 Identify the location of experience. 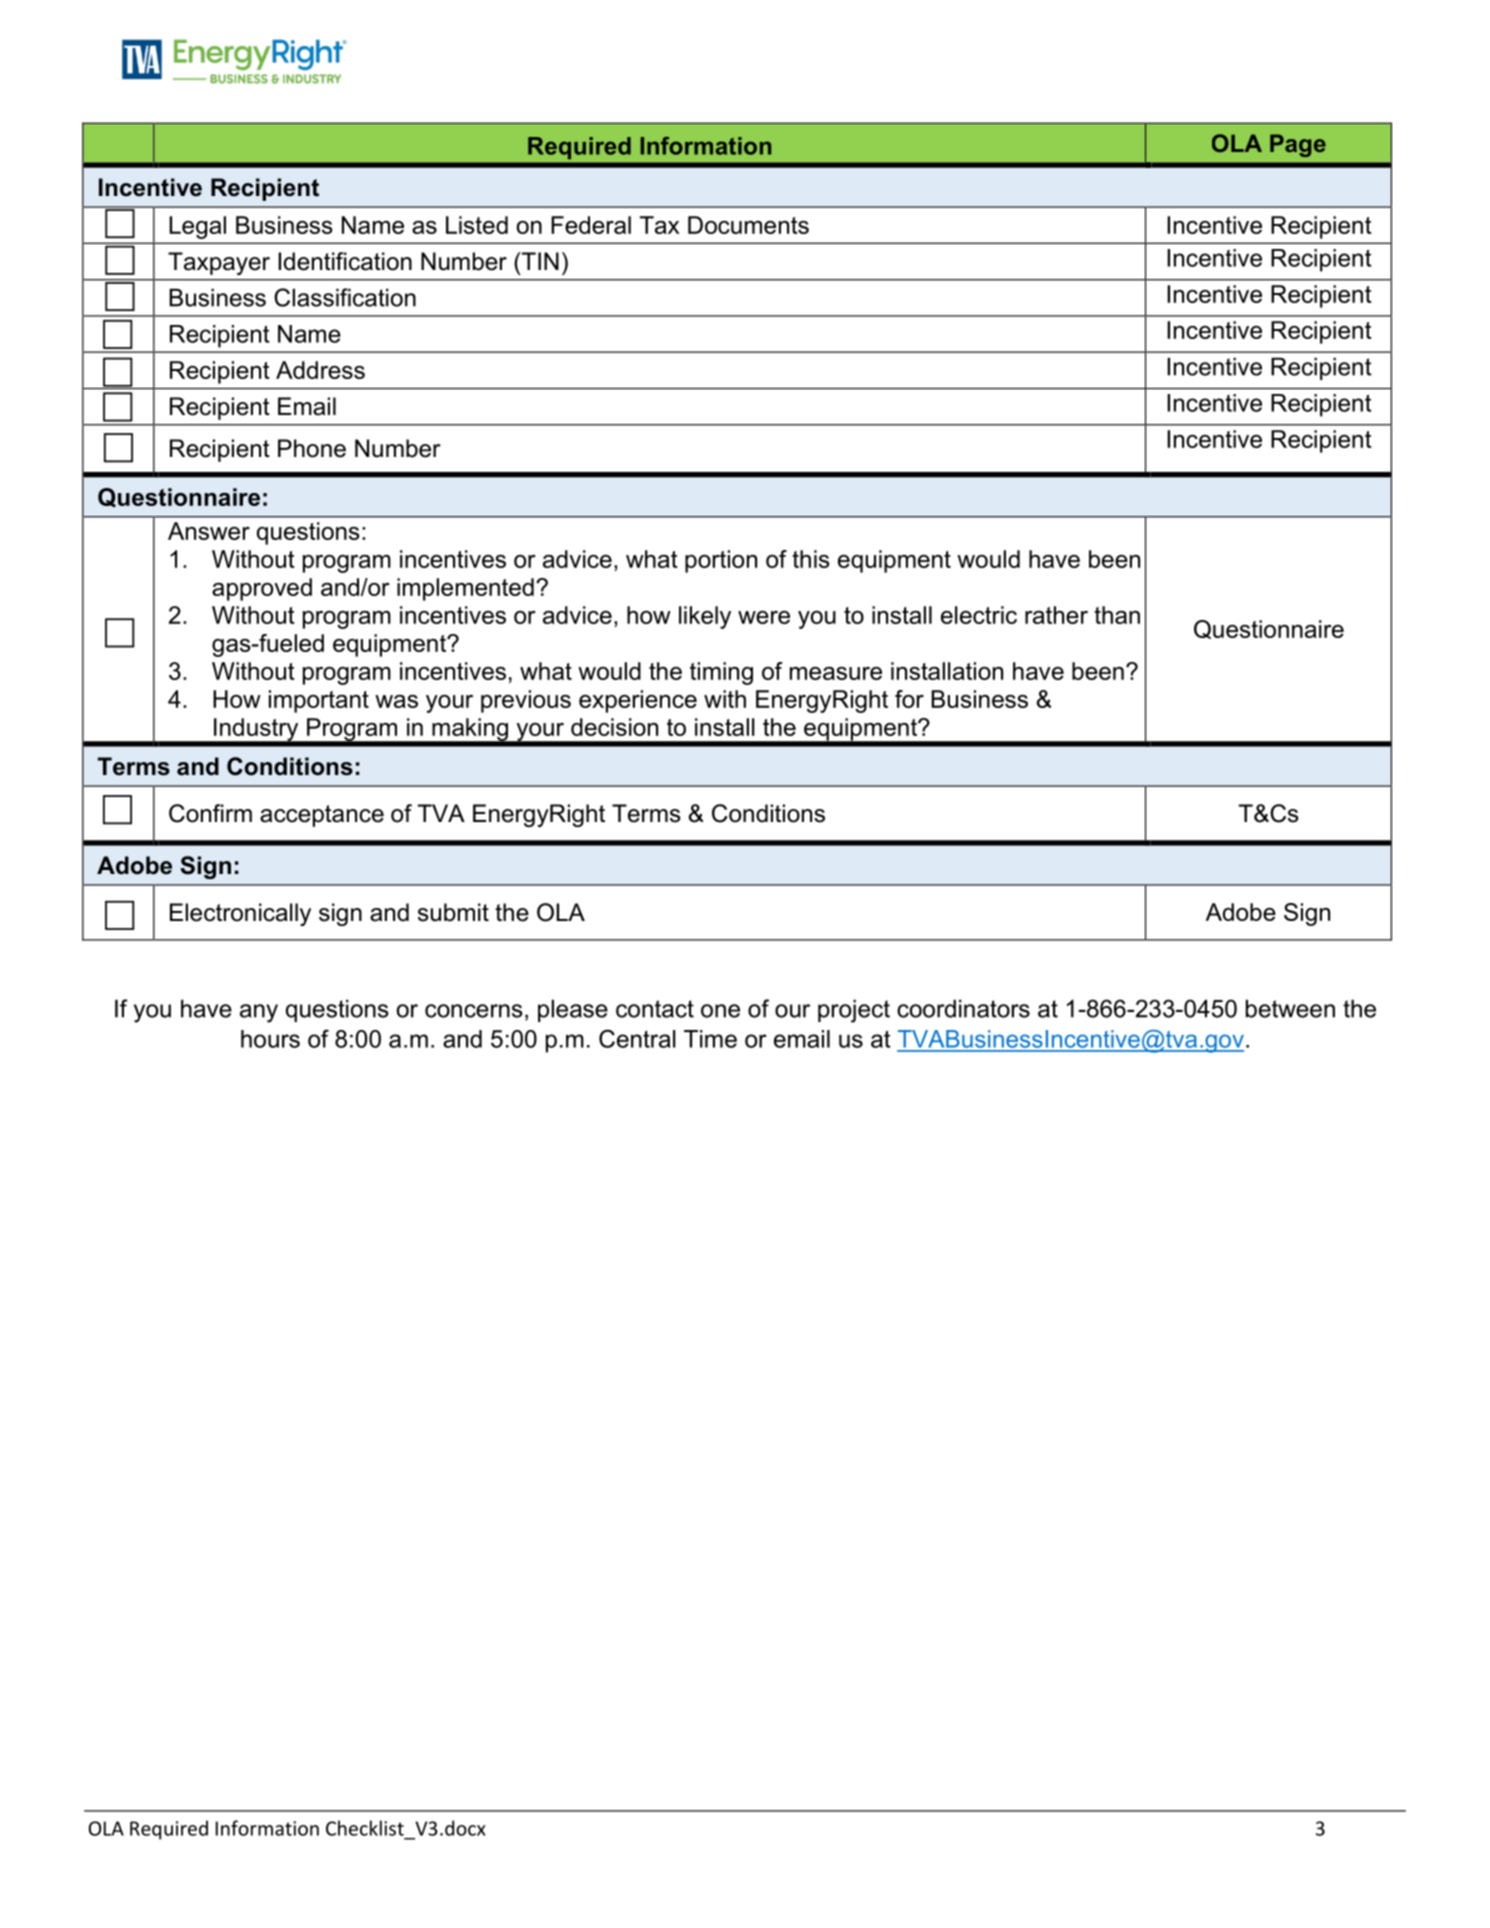
(638, 701).
